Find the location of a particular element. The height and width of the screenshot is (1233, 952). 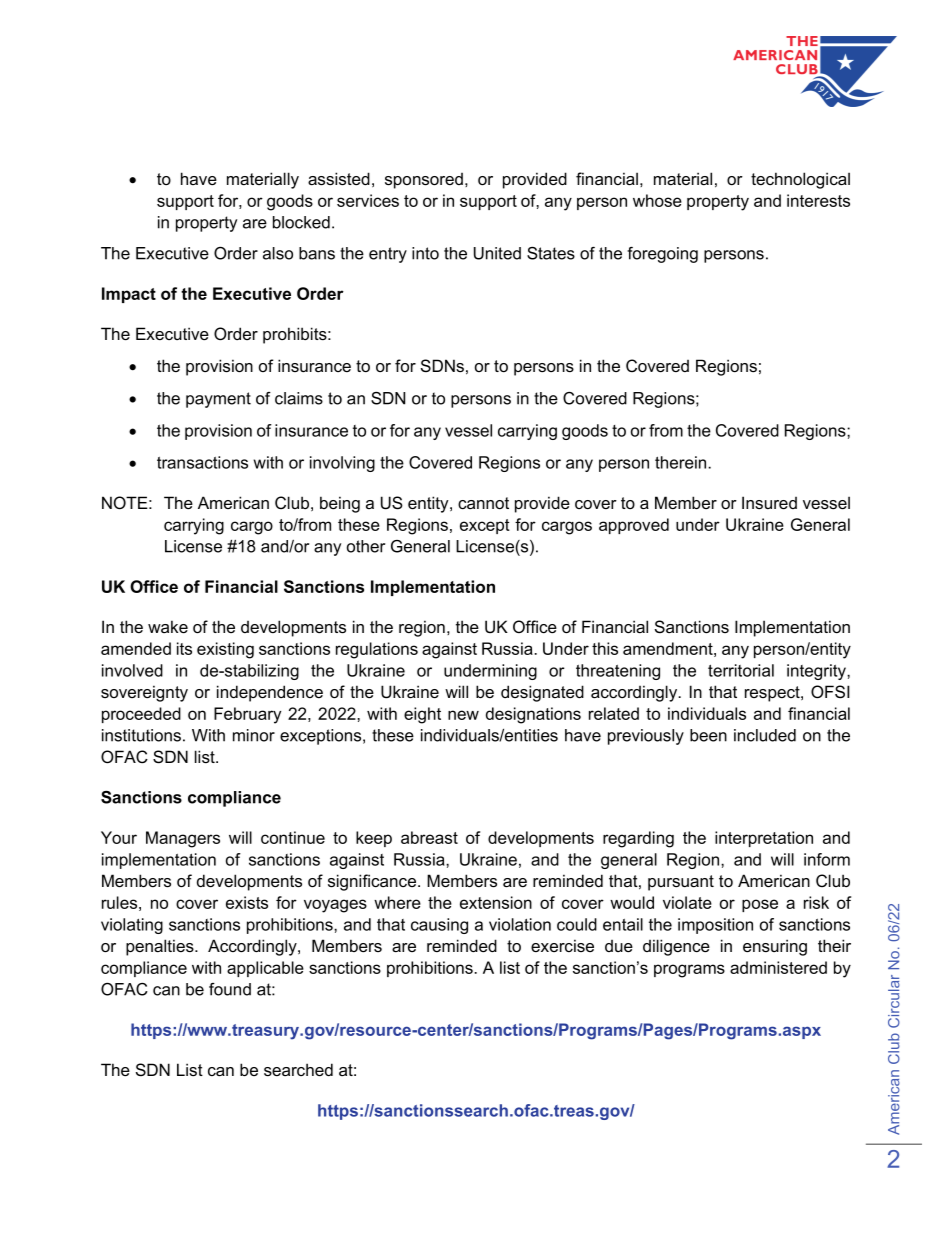

exercise is located at coordinates (562, 945).
